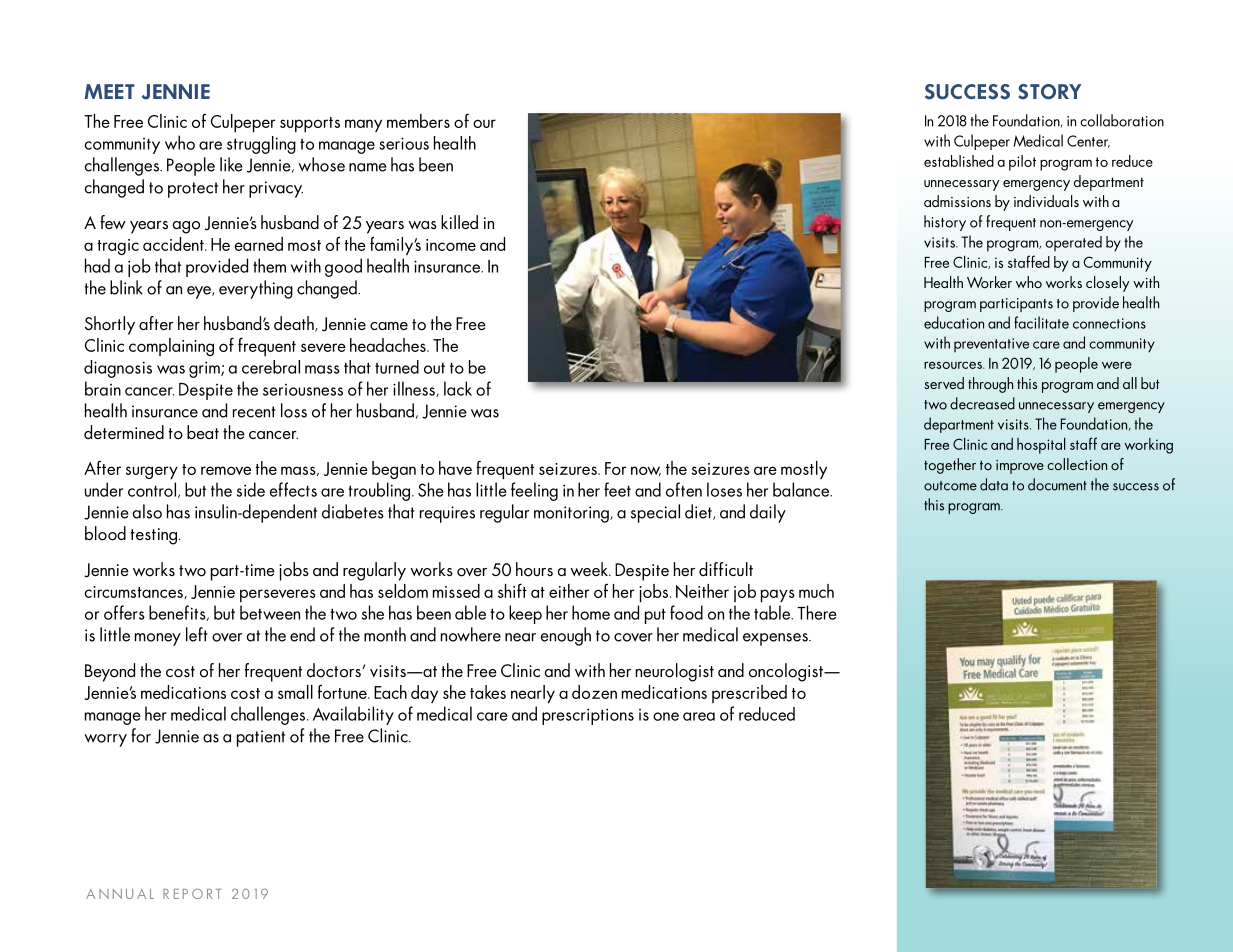 The image size is (1233, 952). I want to click on week, so click(590, 569).
